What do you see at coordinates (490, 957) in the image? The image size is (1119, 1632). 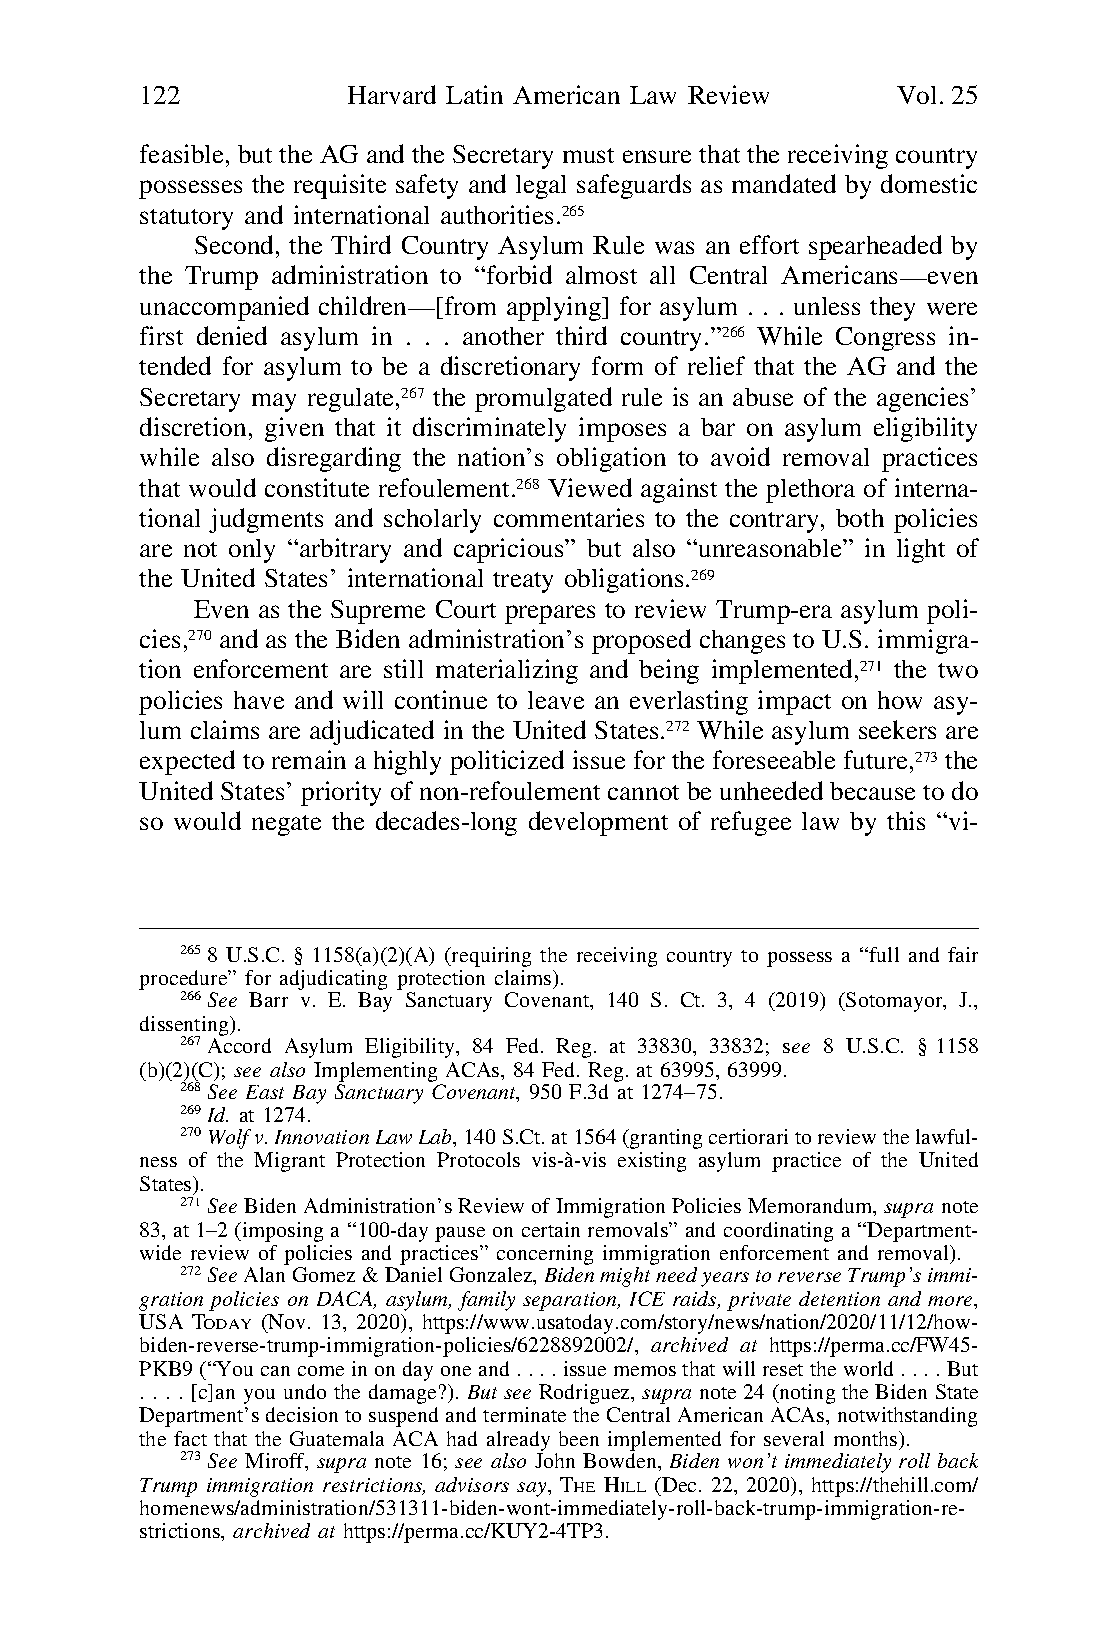 I see `requiring` at bounding box center [490, 957].
